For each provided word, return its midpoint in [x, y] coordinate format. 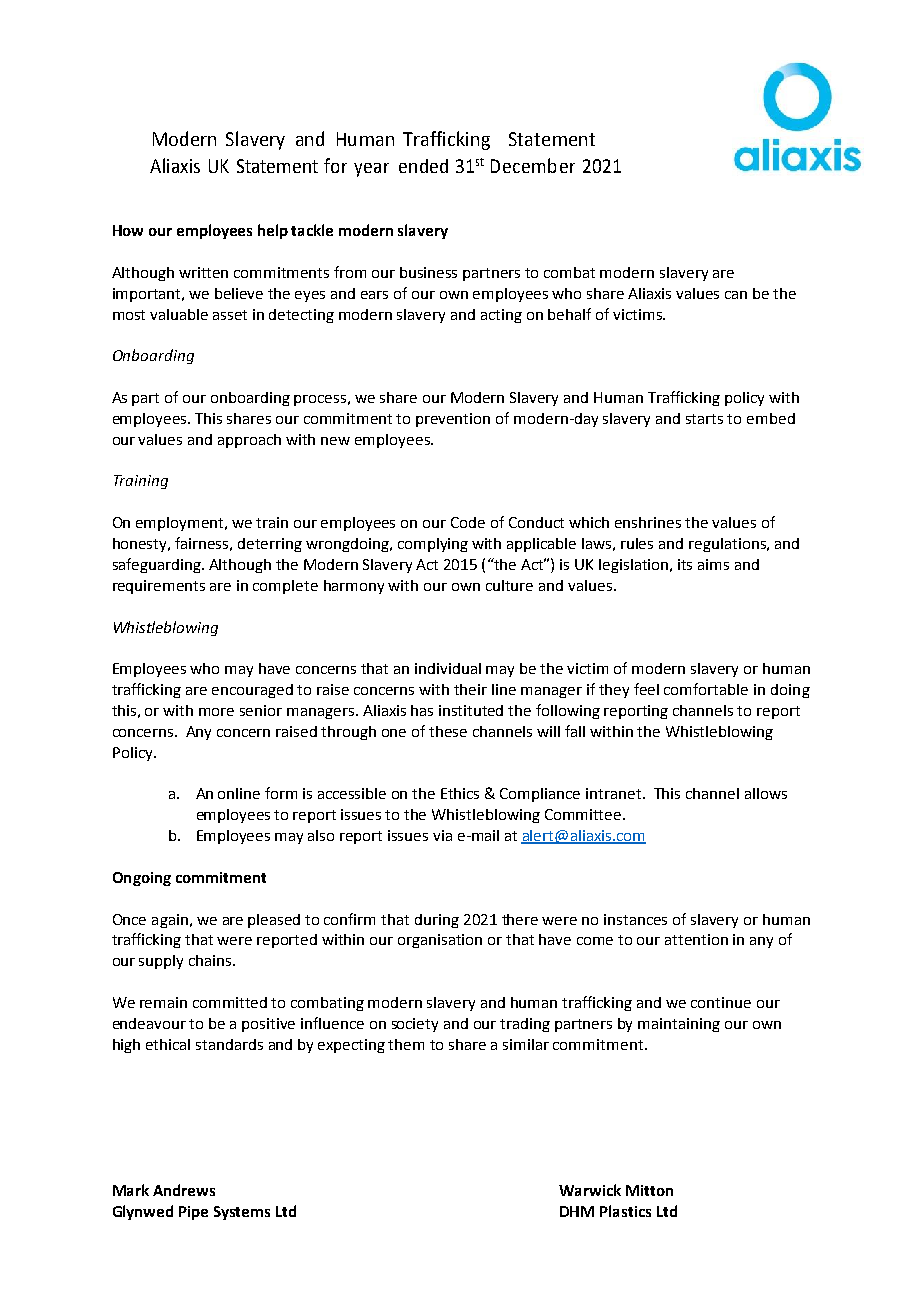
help [273, 231]
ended [423, 166]
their [470, 689]
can [736, 295]
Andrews [184, 1190]
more [216, 712]
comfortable [706, 689]
